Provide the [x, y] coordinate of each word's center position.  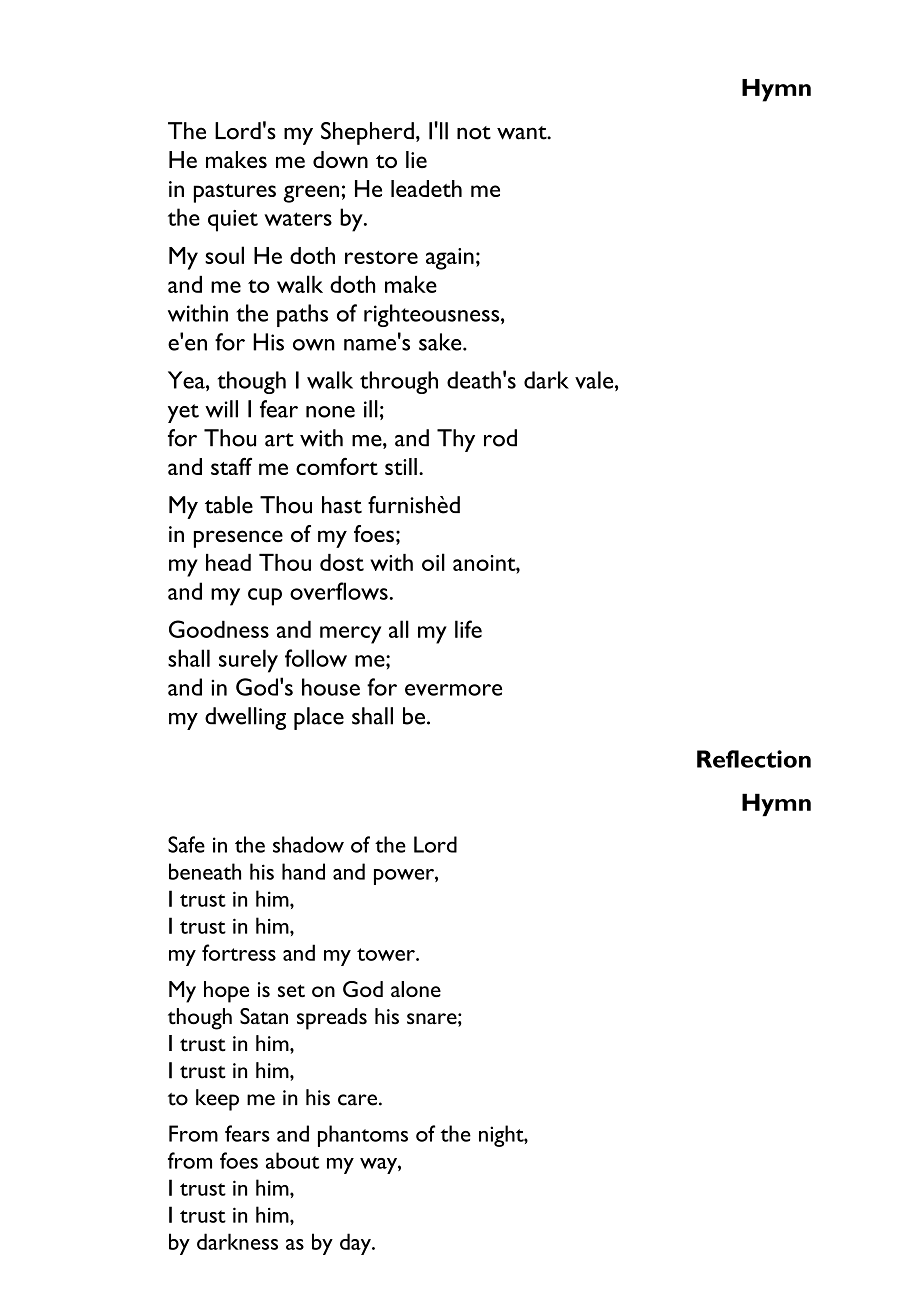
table [229, 505]
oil [433, 562]
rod [500, 438]
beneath [205, 871]
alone [416, 989]
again [450, 259]
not [474, 133]
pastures [235, 193]
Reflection [754, 759]
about [292, 1160]
